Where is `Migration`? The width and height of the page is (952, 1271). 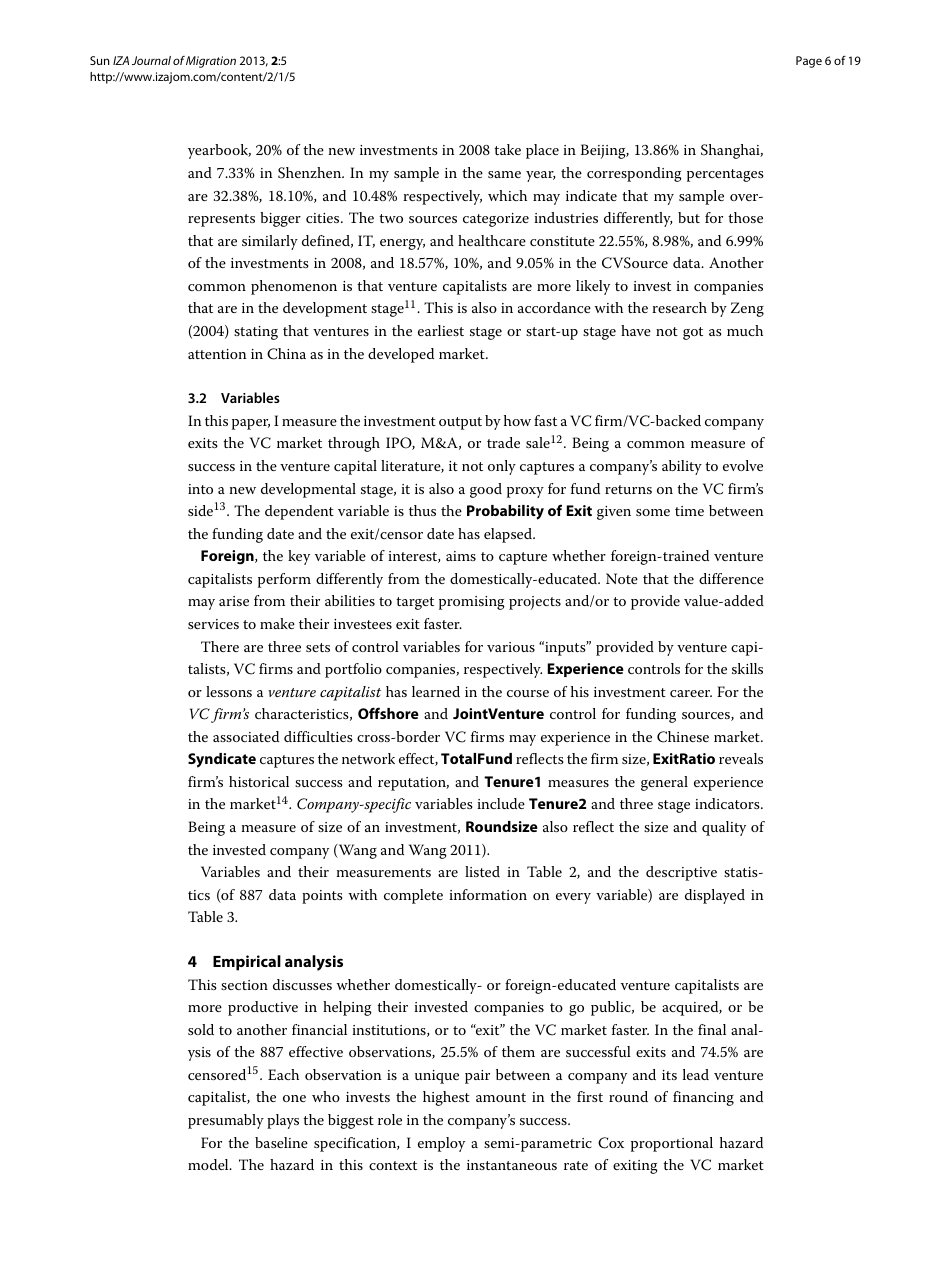
Migration is located at coordinates (211, 62).
